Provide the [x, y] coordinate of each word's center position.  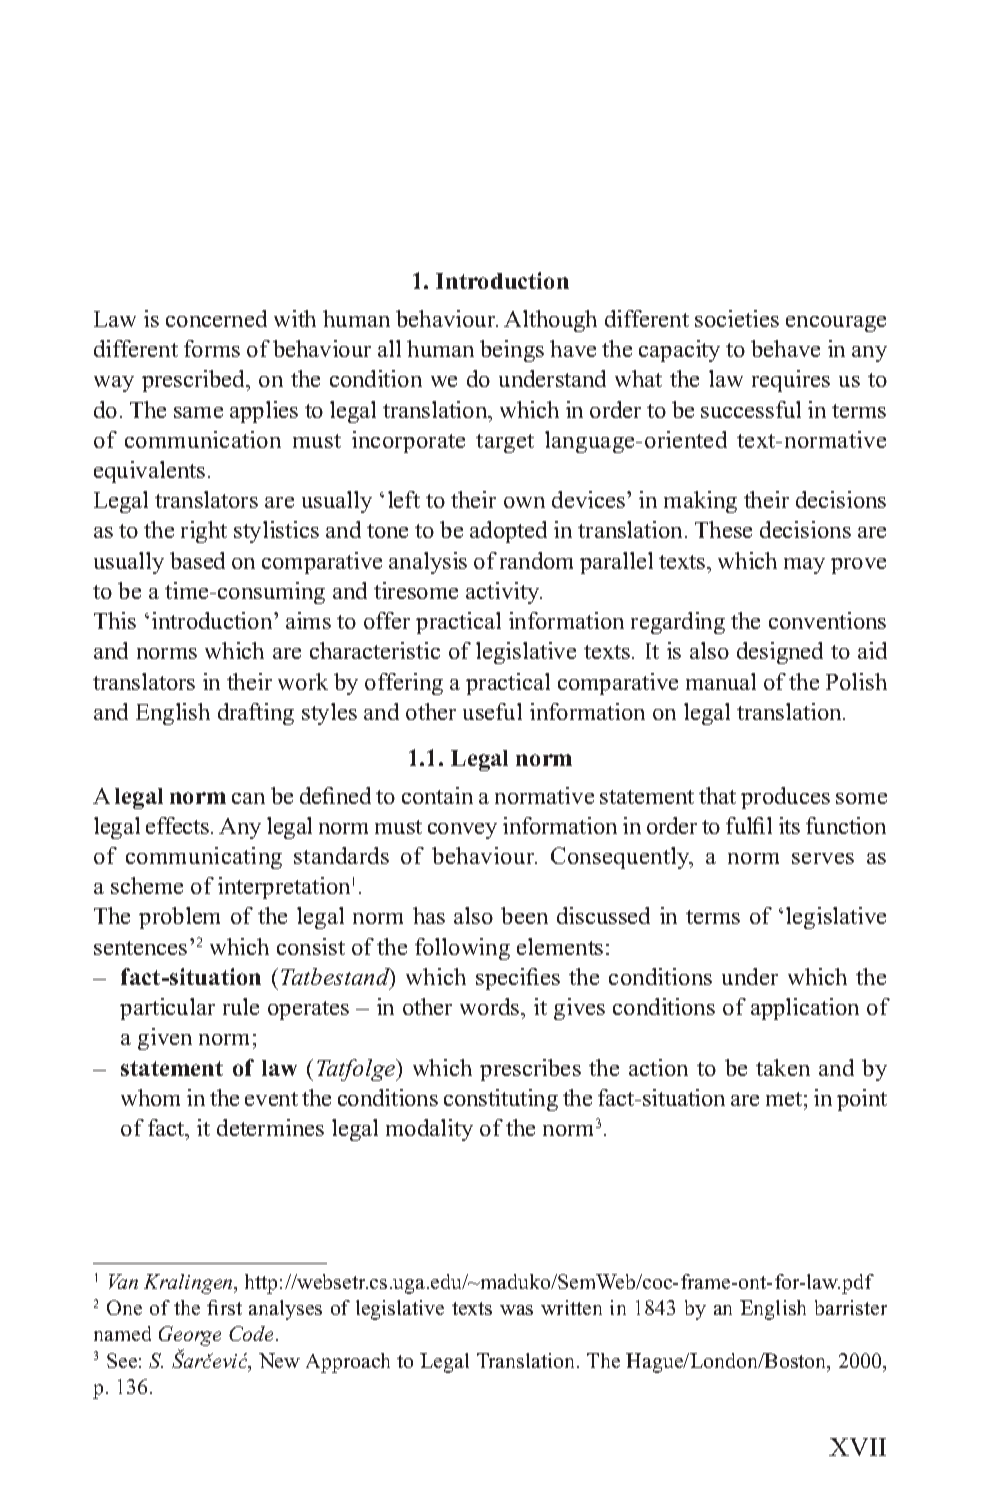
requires [791, 381]
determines [270, 1127]
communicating [204, 858]
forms [212, 348]
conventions [827, 620]
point [862, 1100]
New [279, 1360]
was [516, 1310]
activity [504, 593]
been [524, 915]
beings [512, 351]
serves [823, 858]
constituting [501, 1100]
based [197, 560]
